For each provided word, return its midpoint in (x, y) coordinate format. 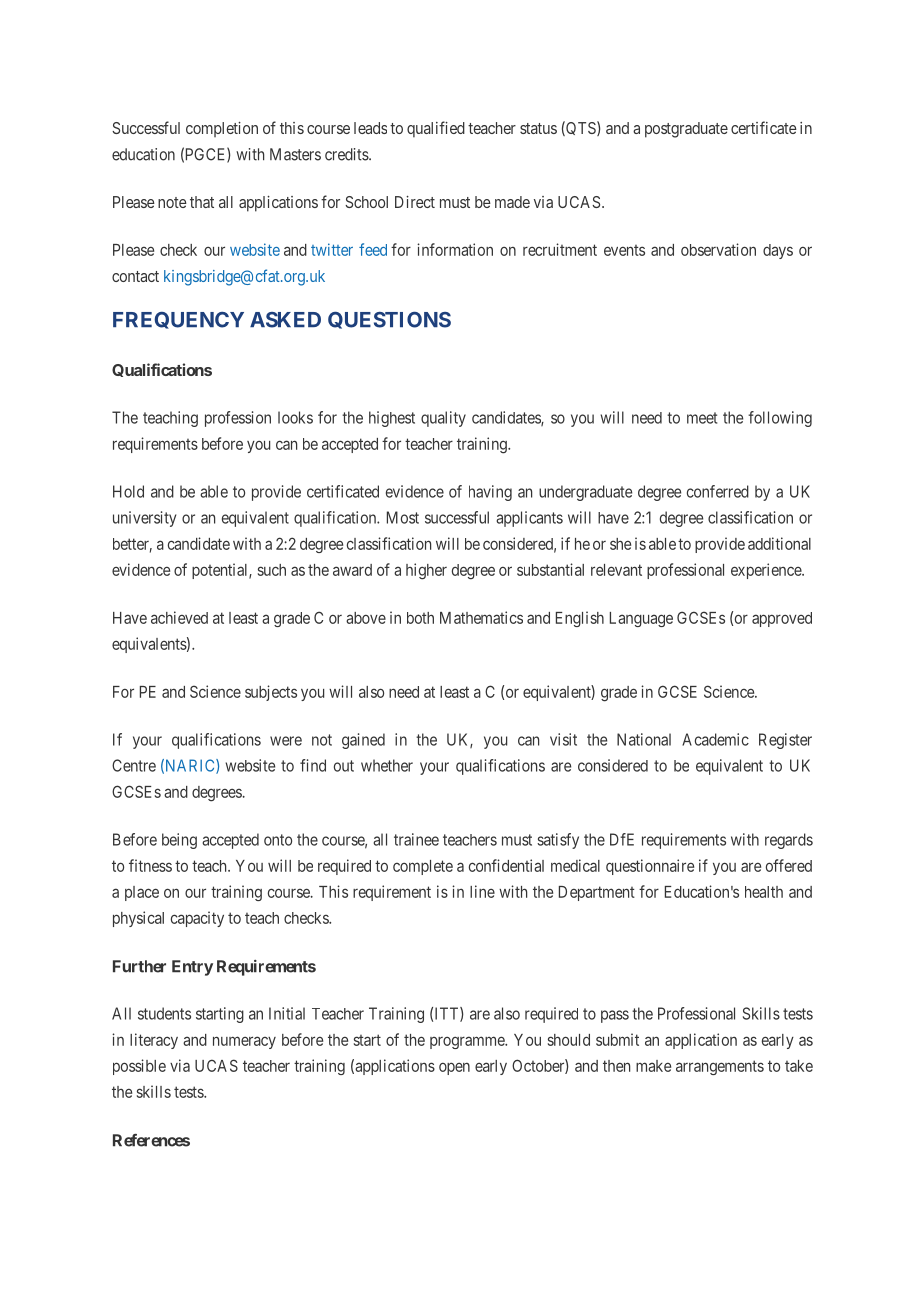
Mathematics (481, 617)
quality (443, 419)
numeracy (244, 1042)
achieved (179, 617)
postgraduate (686, 130)
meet (702, 418)
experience (767, 571)
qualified (436, 129)
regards (789, 841)
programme (468, 1042)
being (179, 841)
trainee (416, 839)
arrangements (720, 1067)
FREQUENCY (178, 320)
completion (222, 129)
